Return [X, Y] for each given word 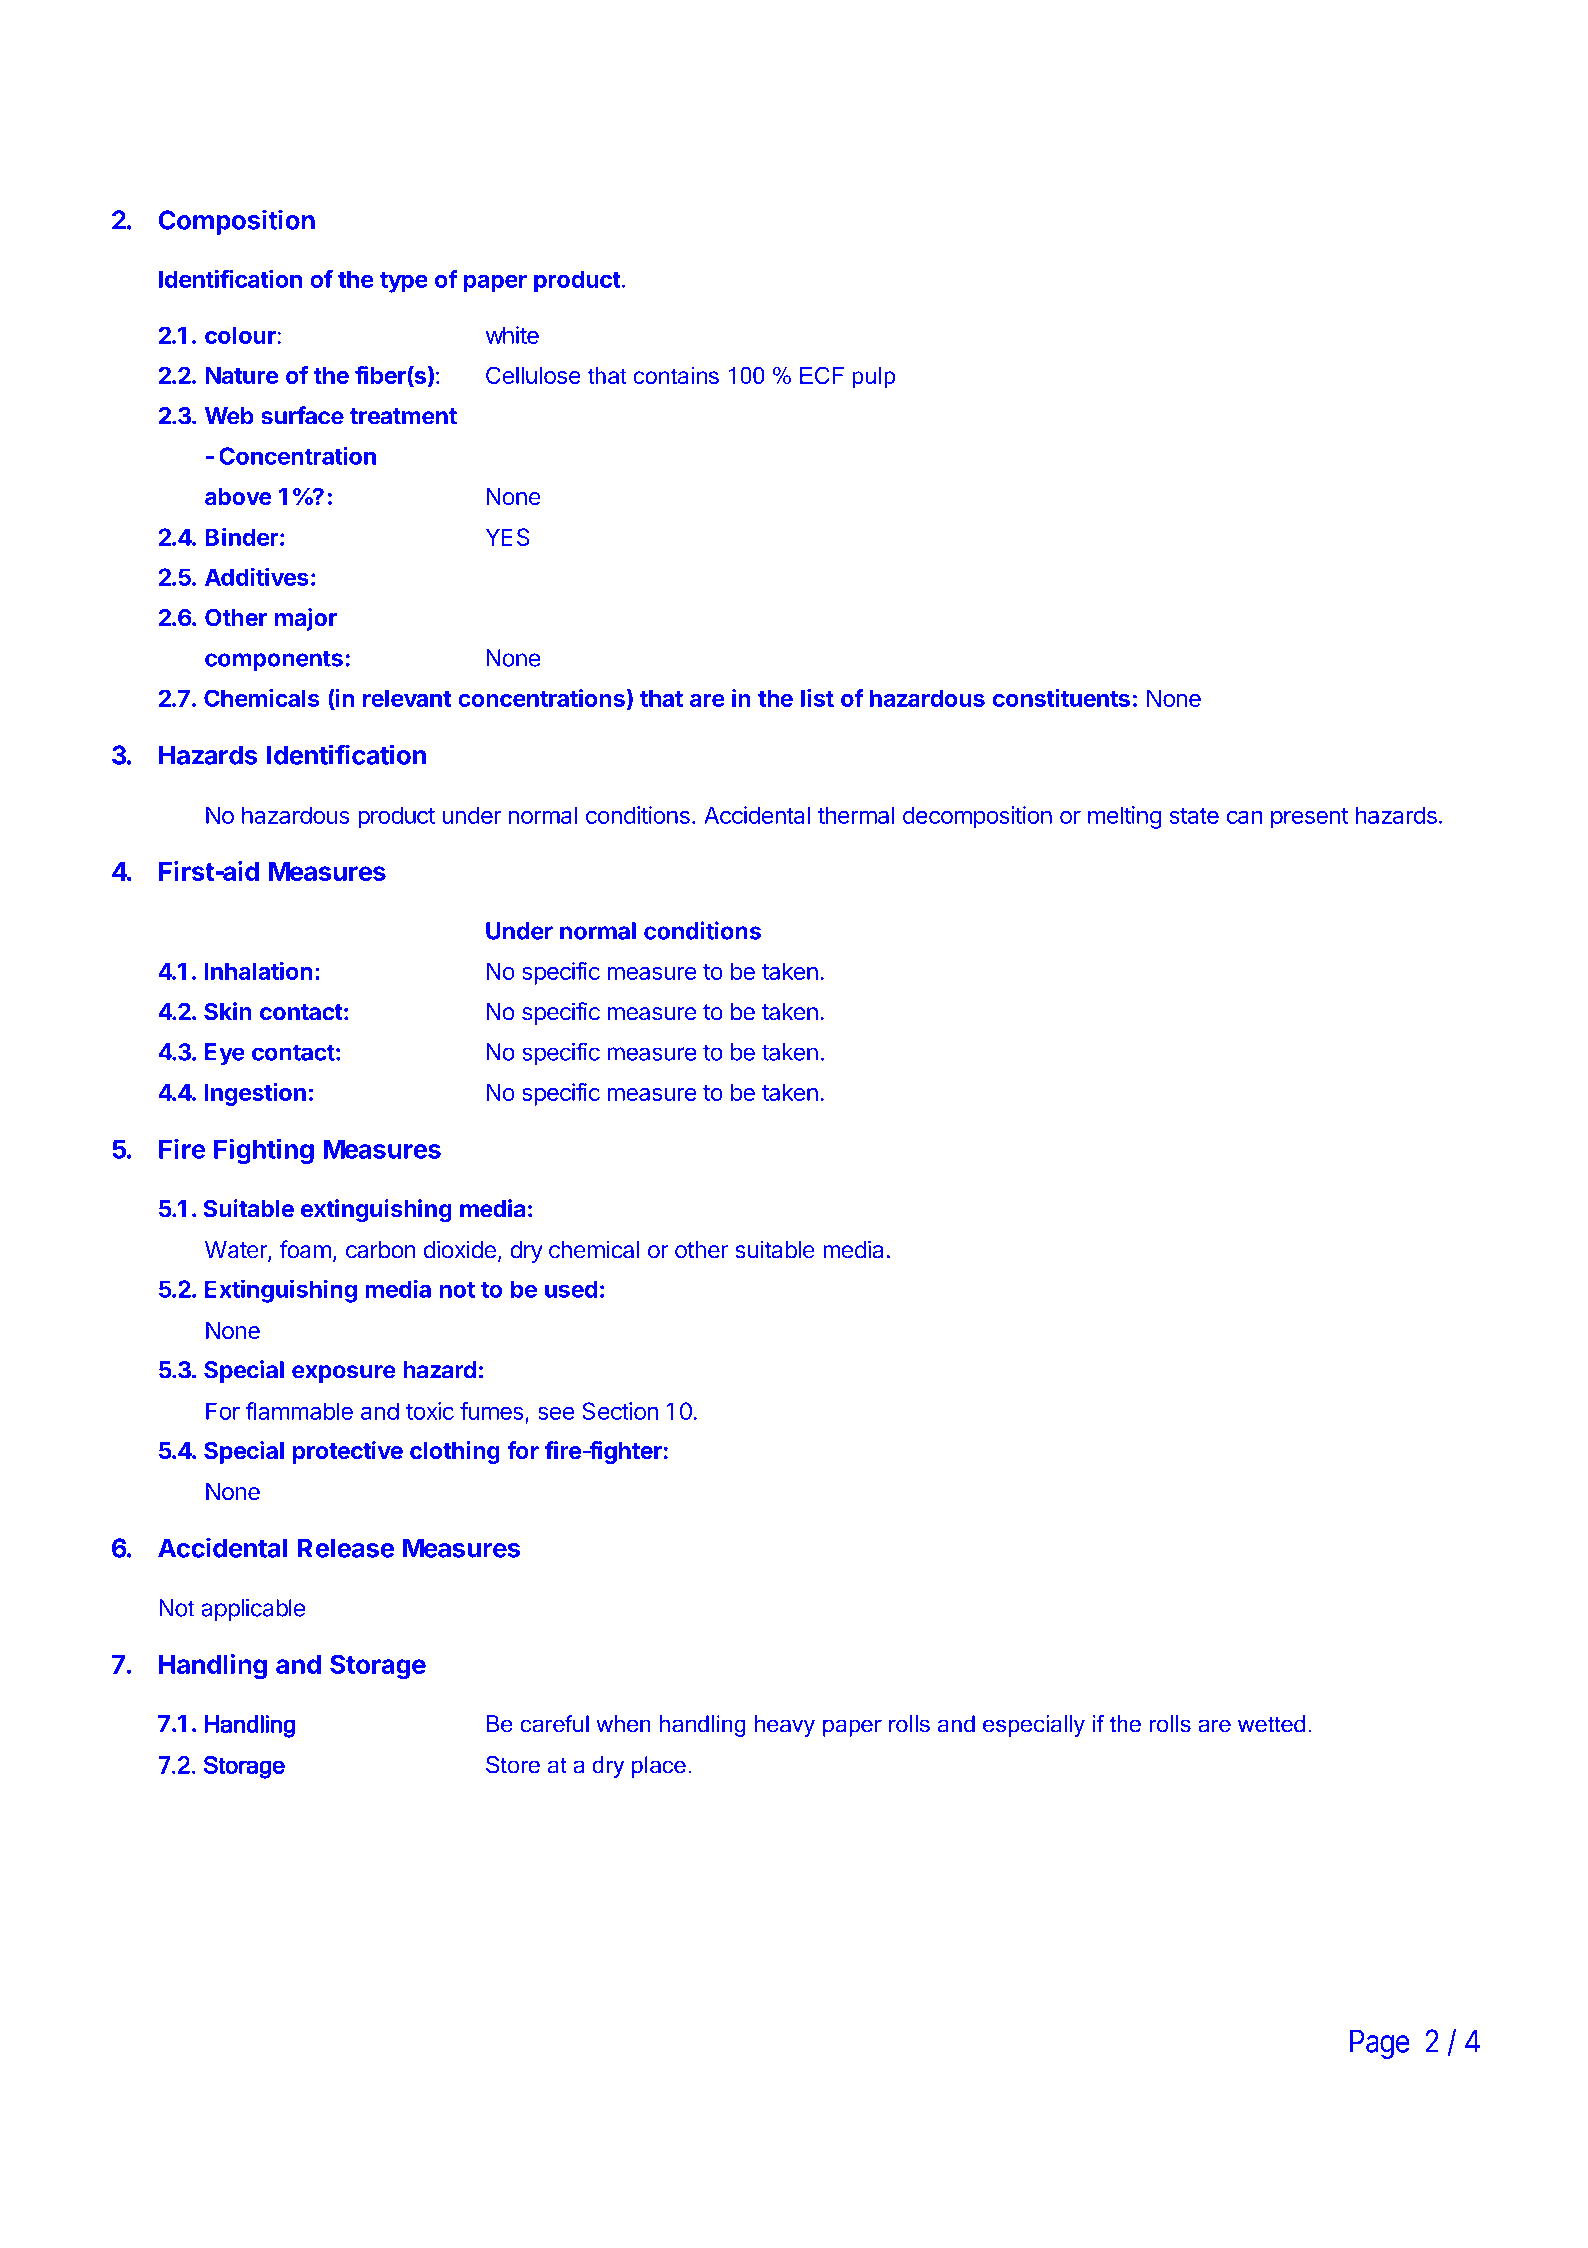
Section [620, 1411]
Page [1380, 2044]
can [1245, 817]
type [404, 282]
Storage [378, 1666]
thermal [856, 815]
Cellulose [533, 375]
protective [348, 1452]
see [556, 1413]
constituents [1061, 698]
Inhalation [258, 971]
